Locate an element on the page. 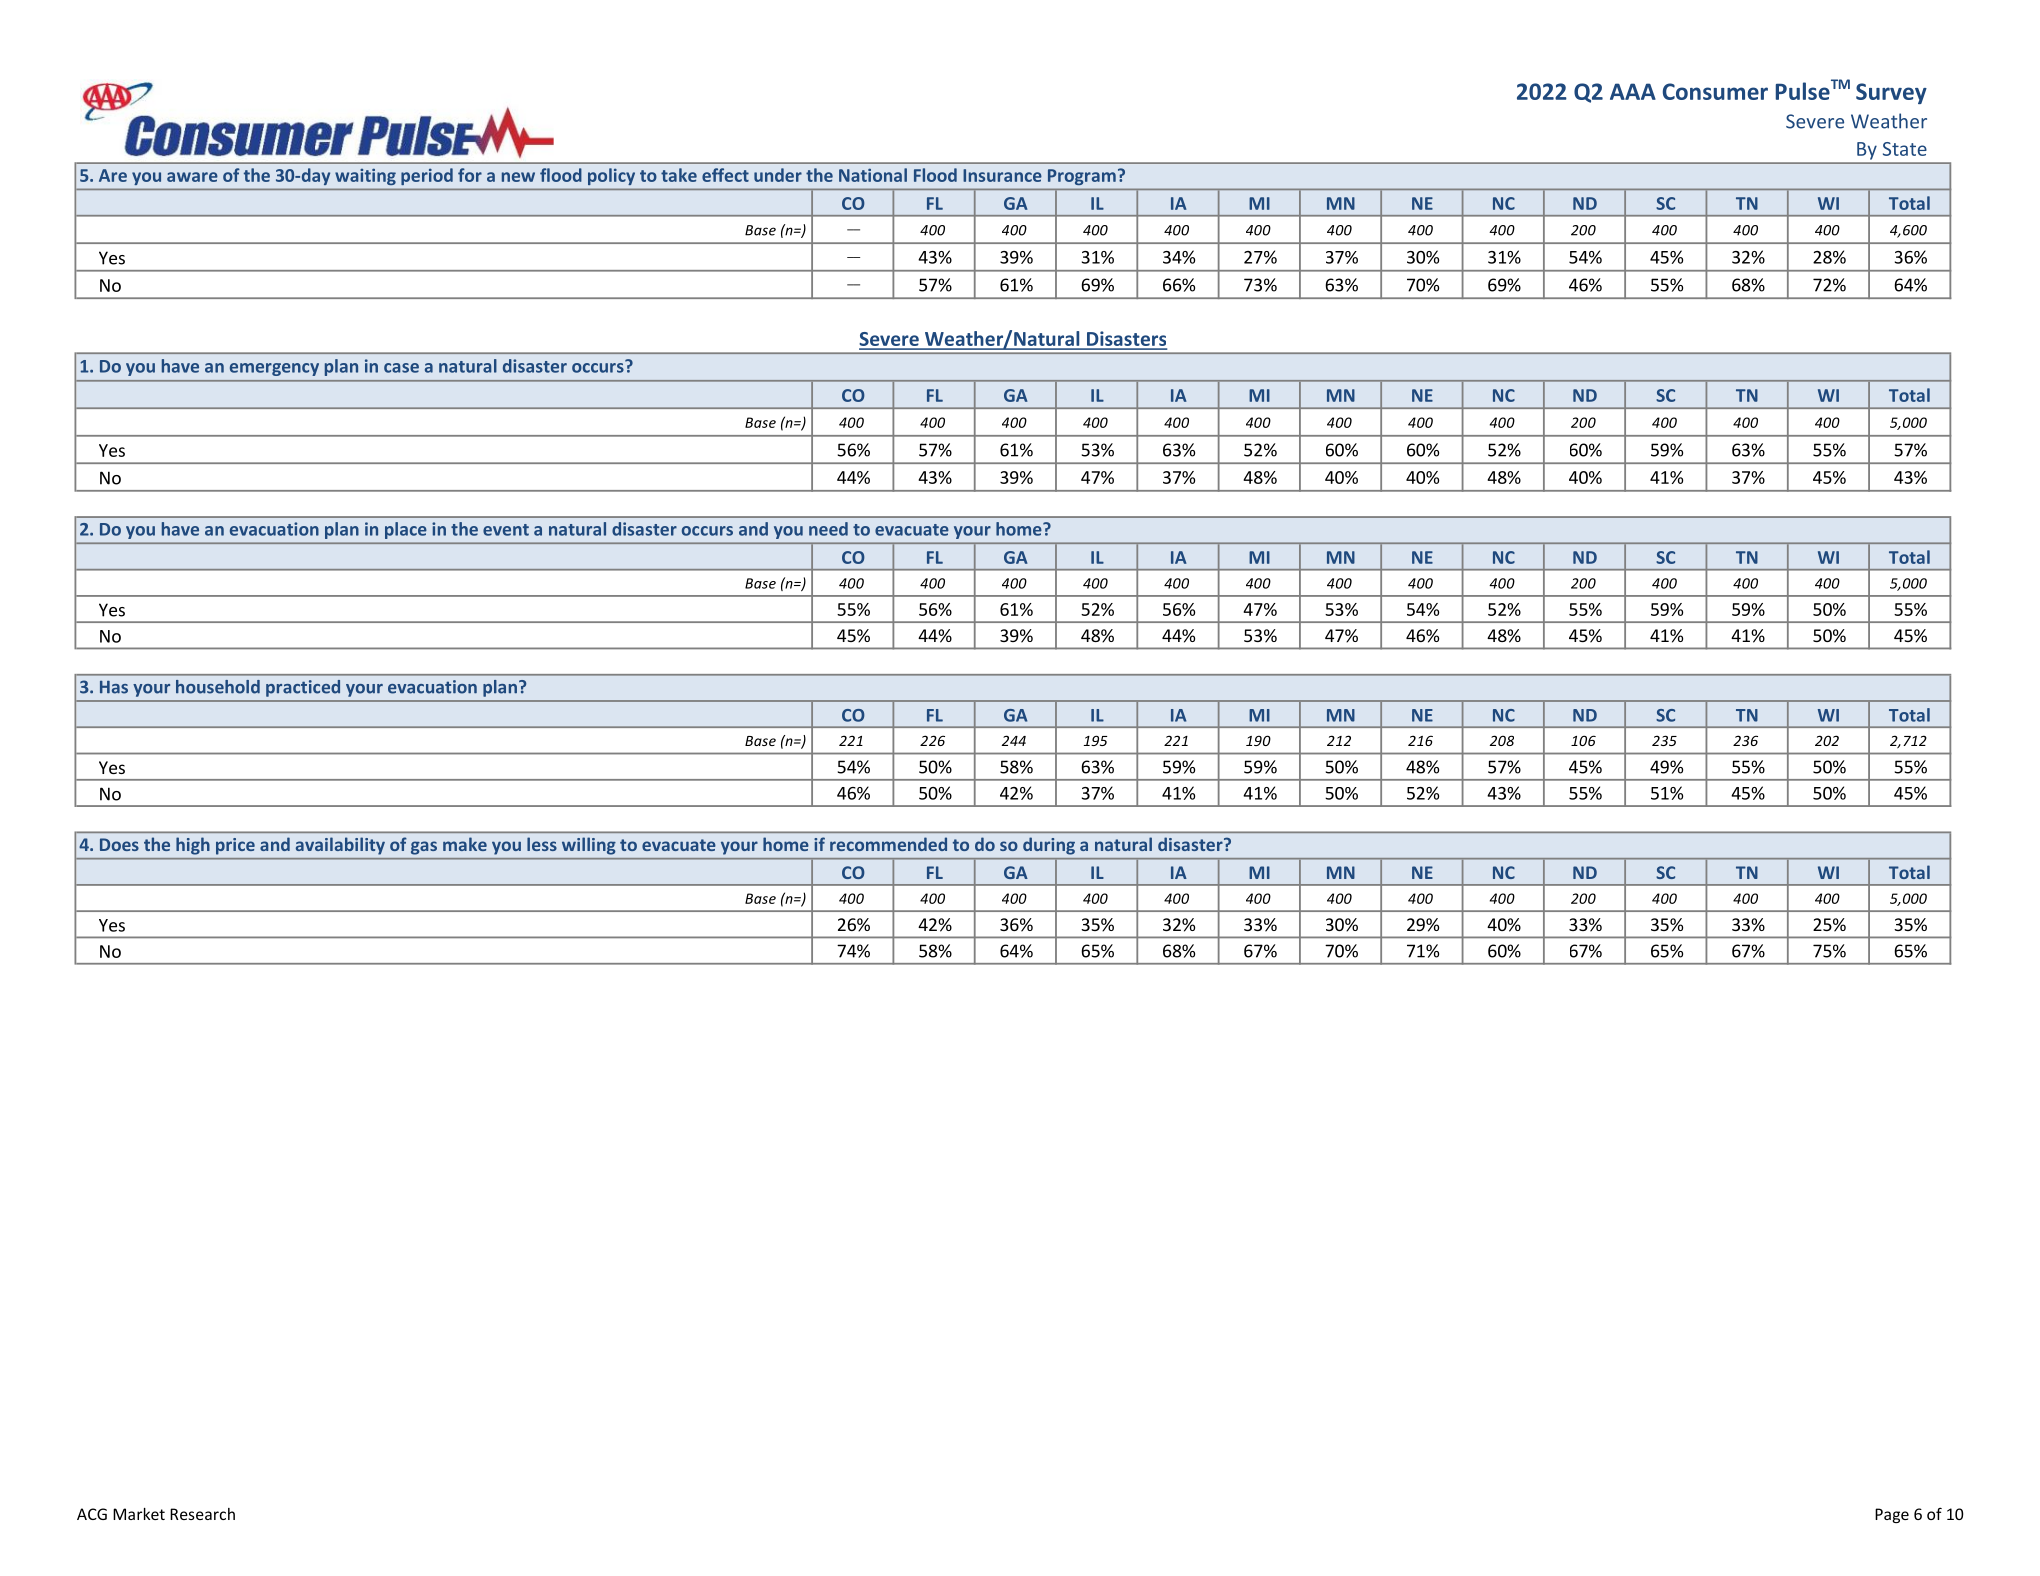  willing is located at coordinates (588, 846).
